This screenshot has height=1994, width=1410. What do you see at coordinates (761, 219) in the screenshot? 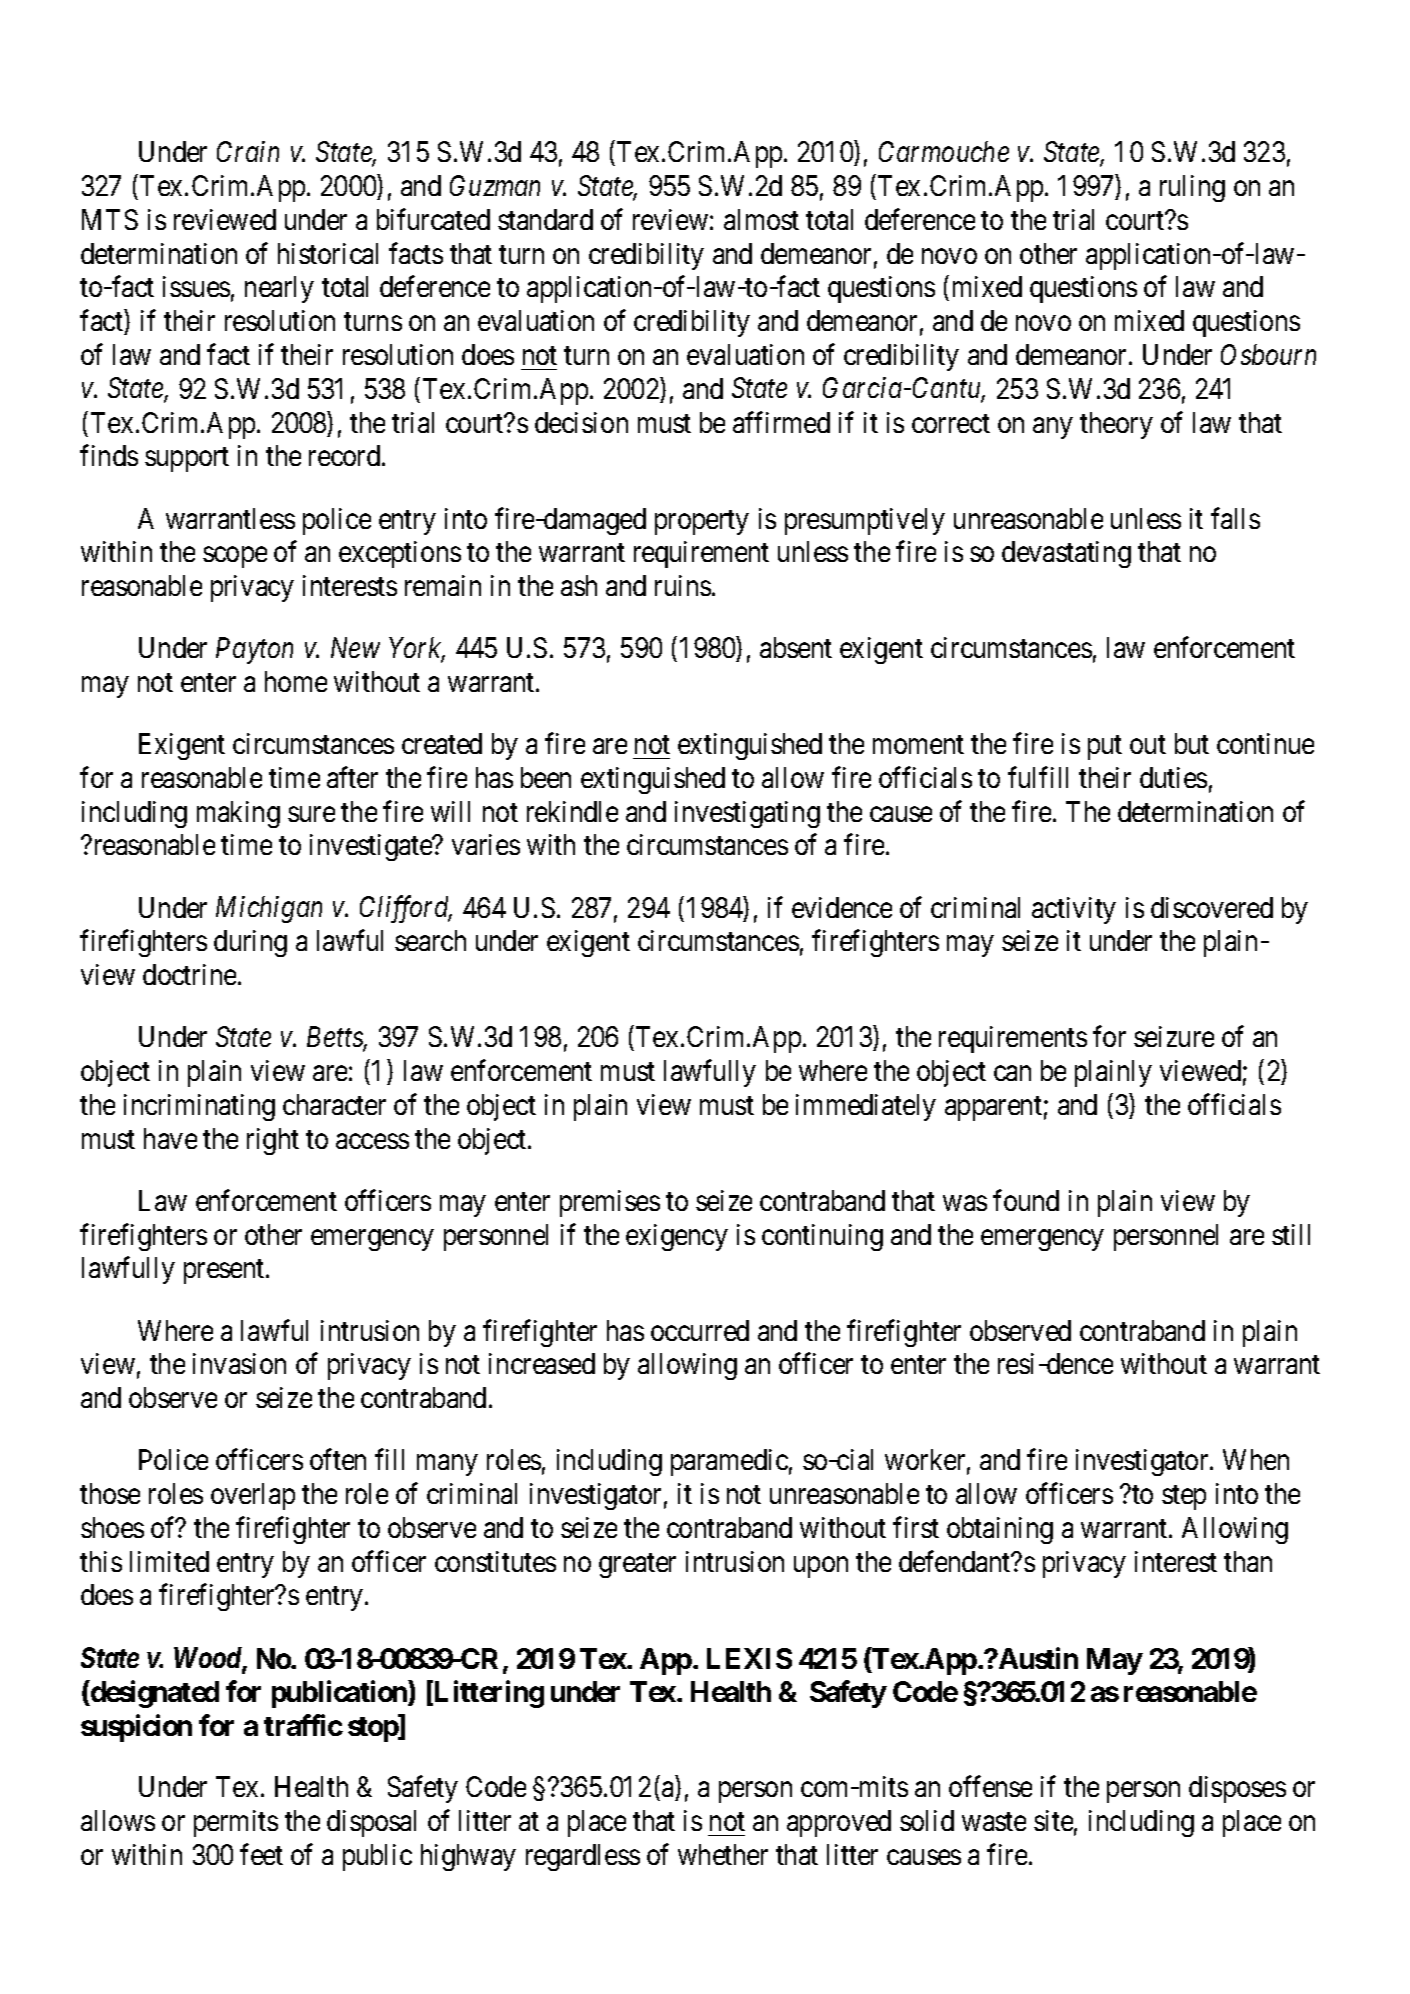
I see `almost` at bounding box center [761, 219].
